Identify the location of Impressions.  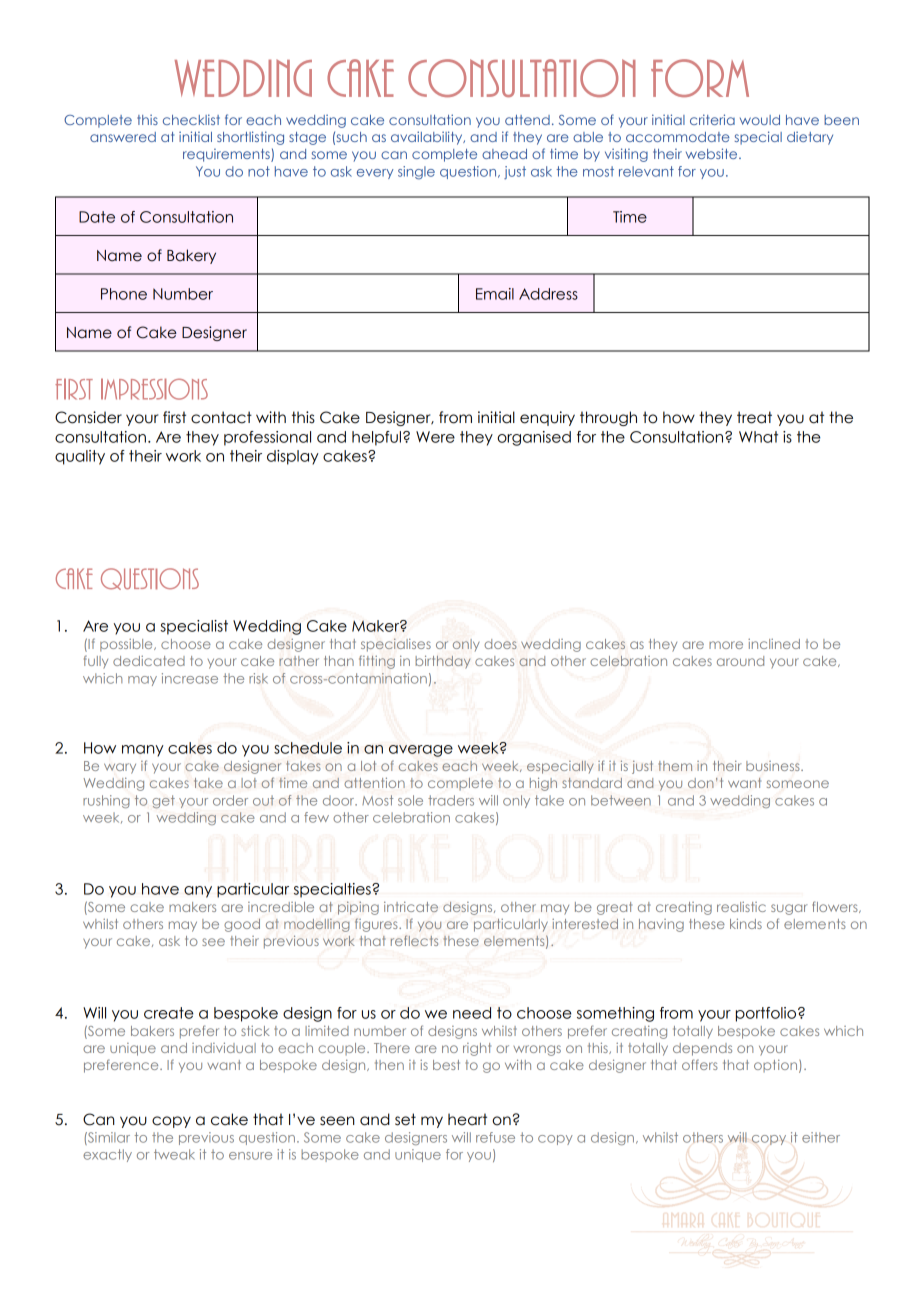
(154, 389).
